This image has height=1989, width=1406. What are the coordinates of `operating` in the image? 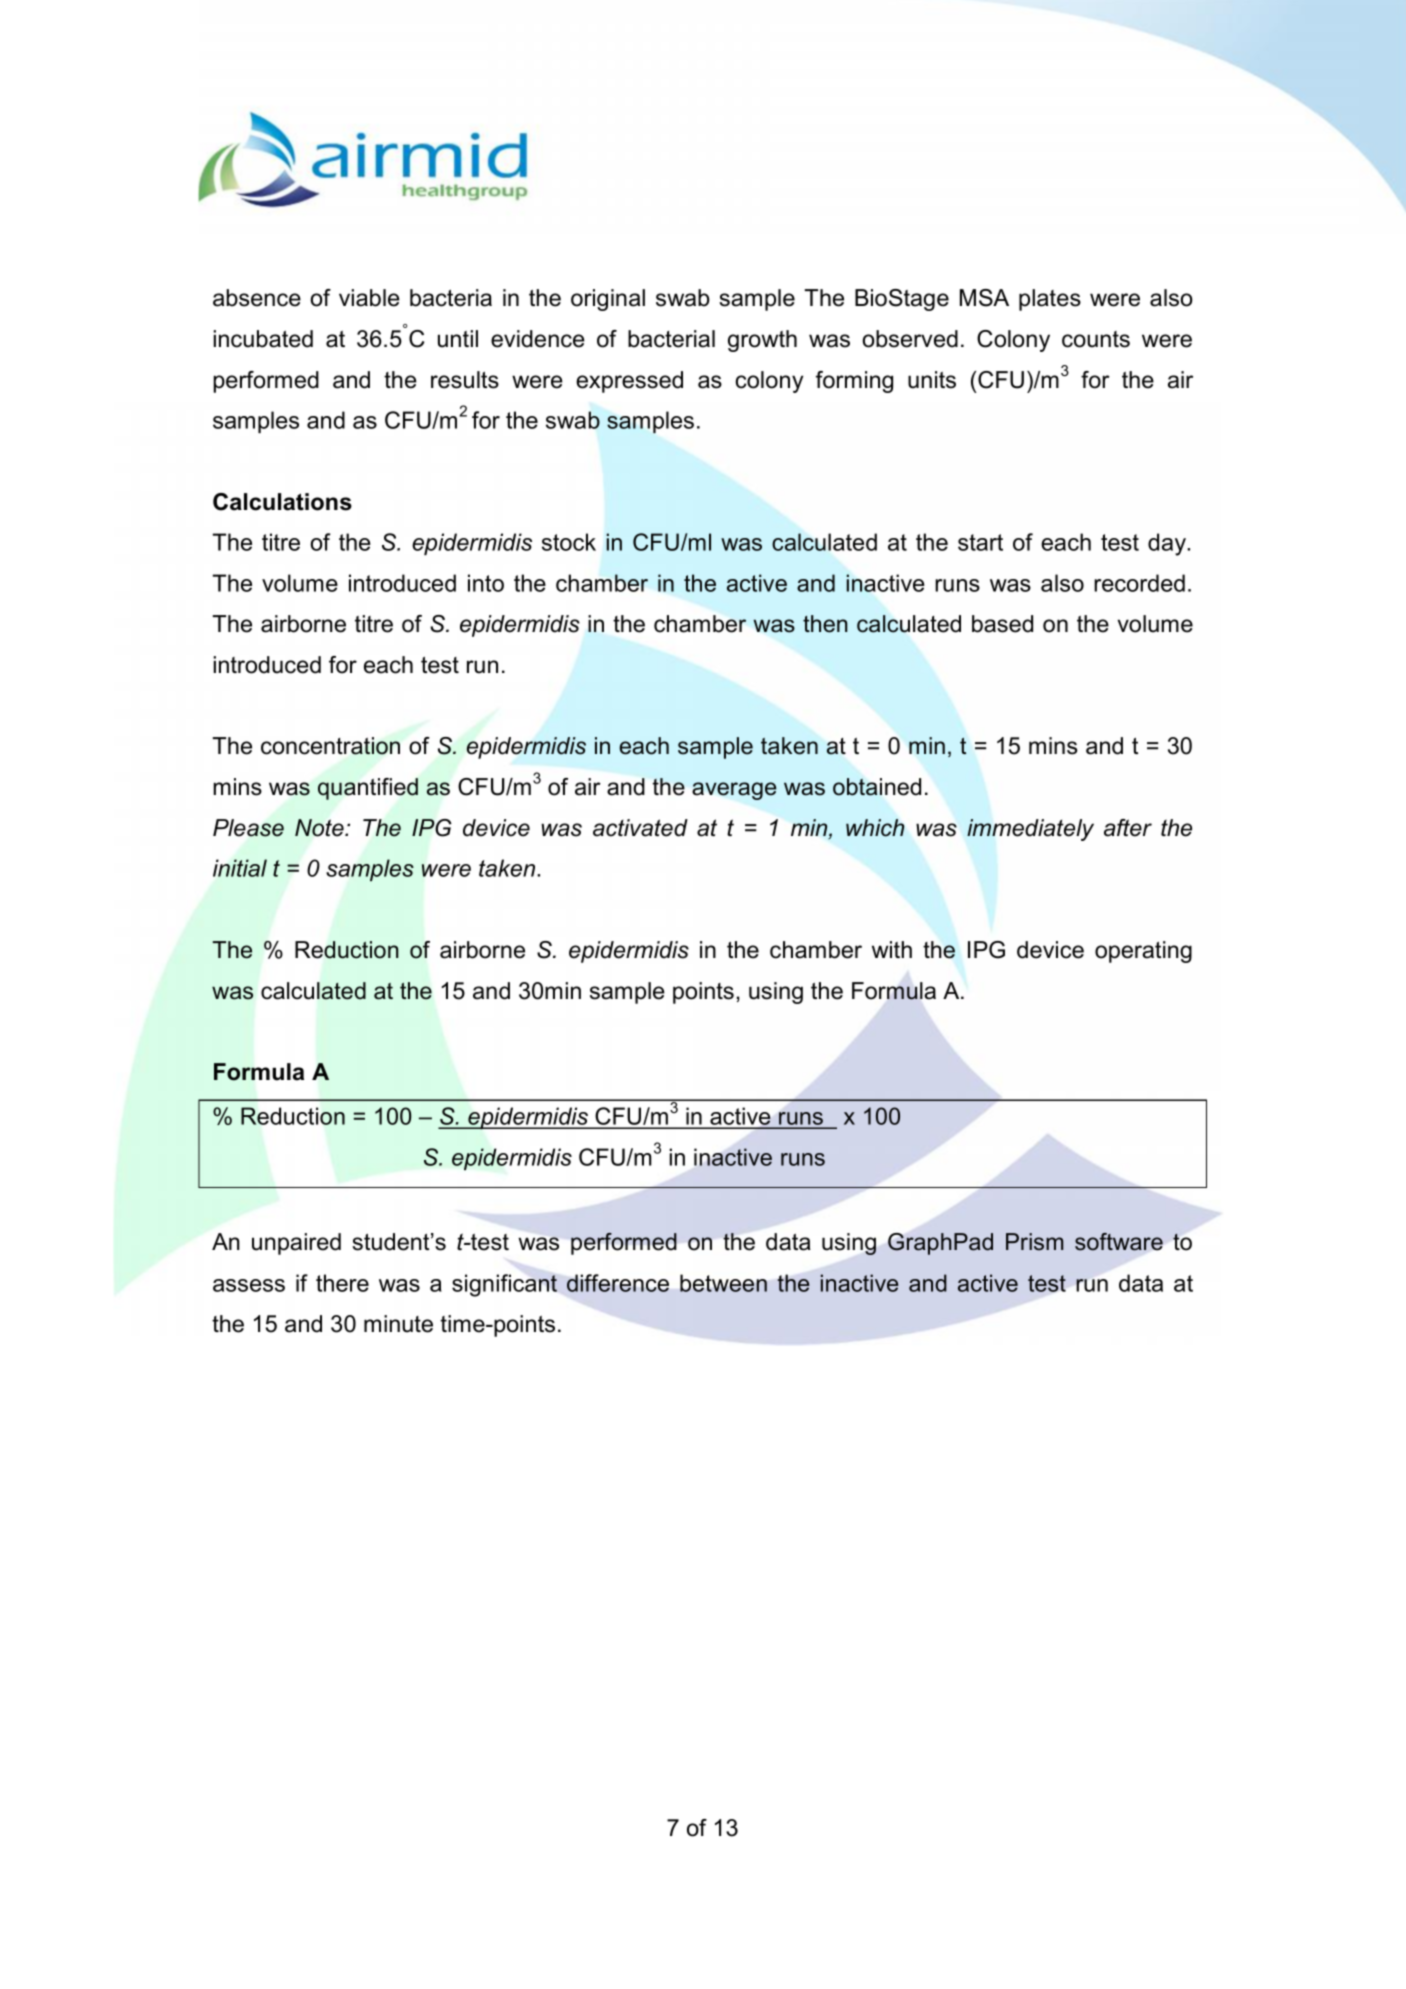 It's located at (1143, 952).
